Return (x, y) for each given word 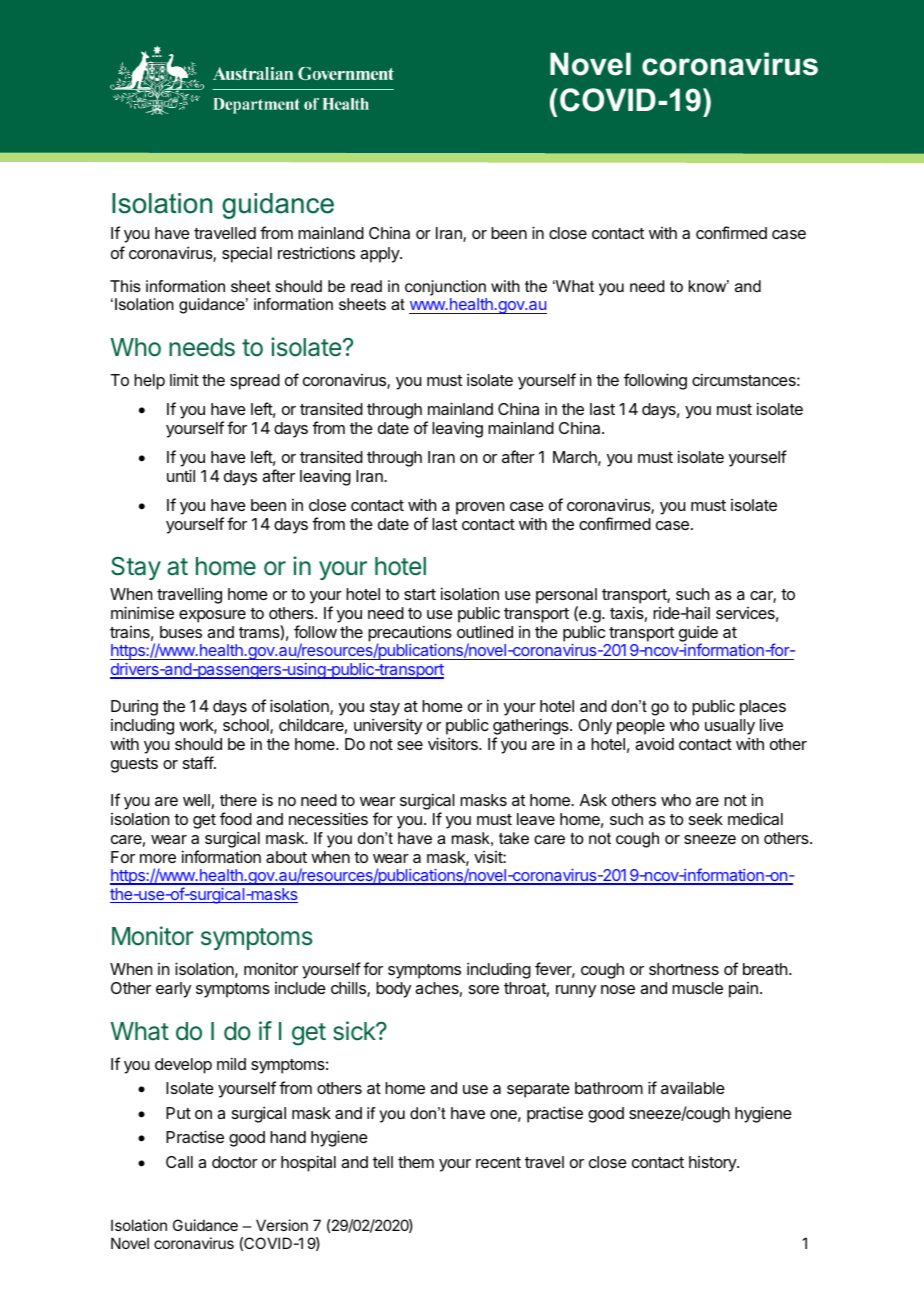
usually (730, 728)
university (388, 726)
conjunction (445, 288)
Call (179, 1162)
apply (380, 255)
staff (199, 762)
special (247, 255)
